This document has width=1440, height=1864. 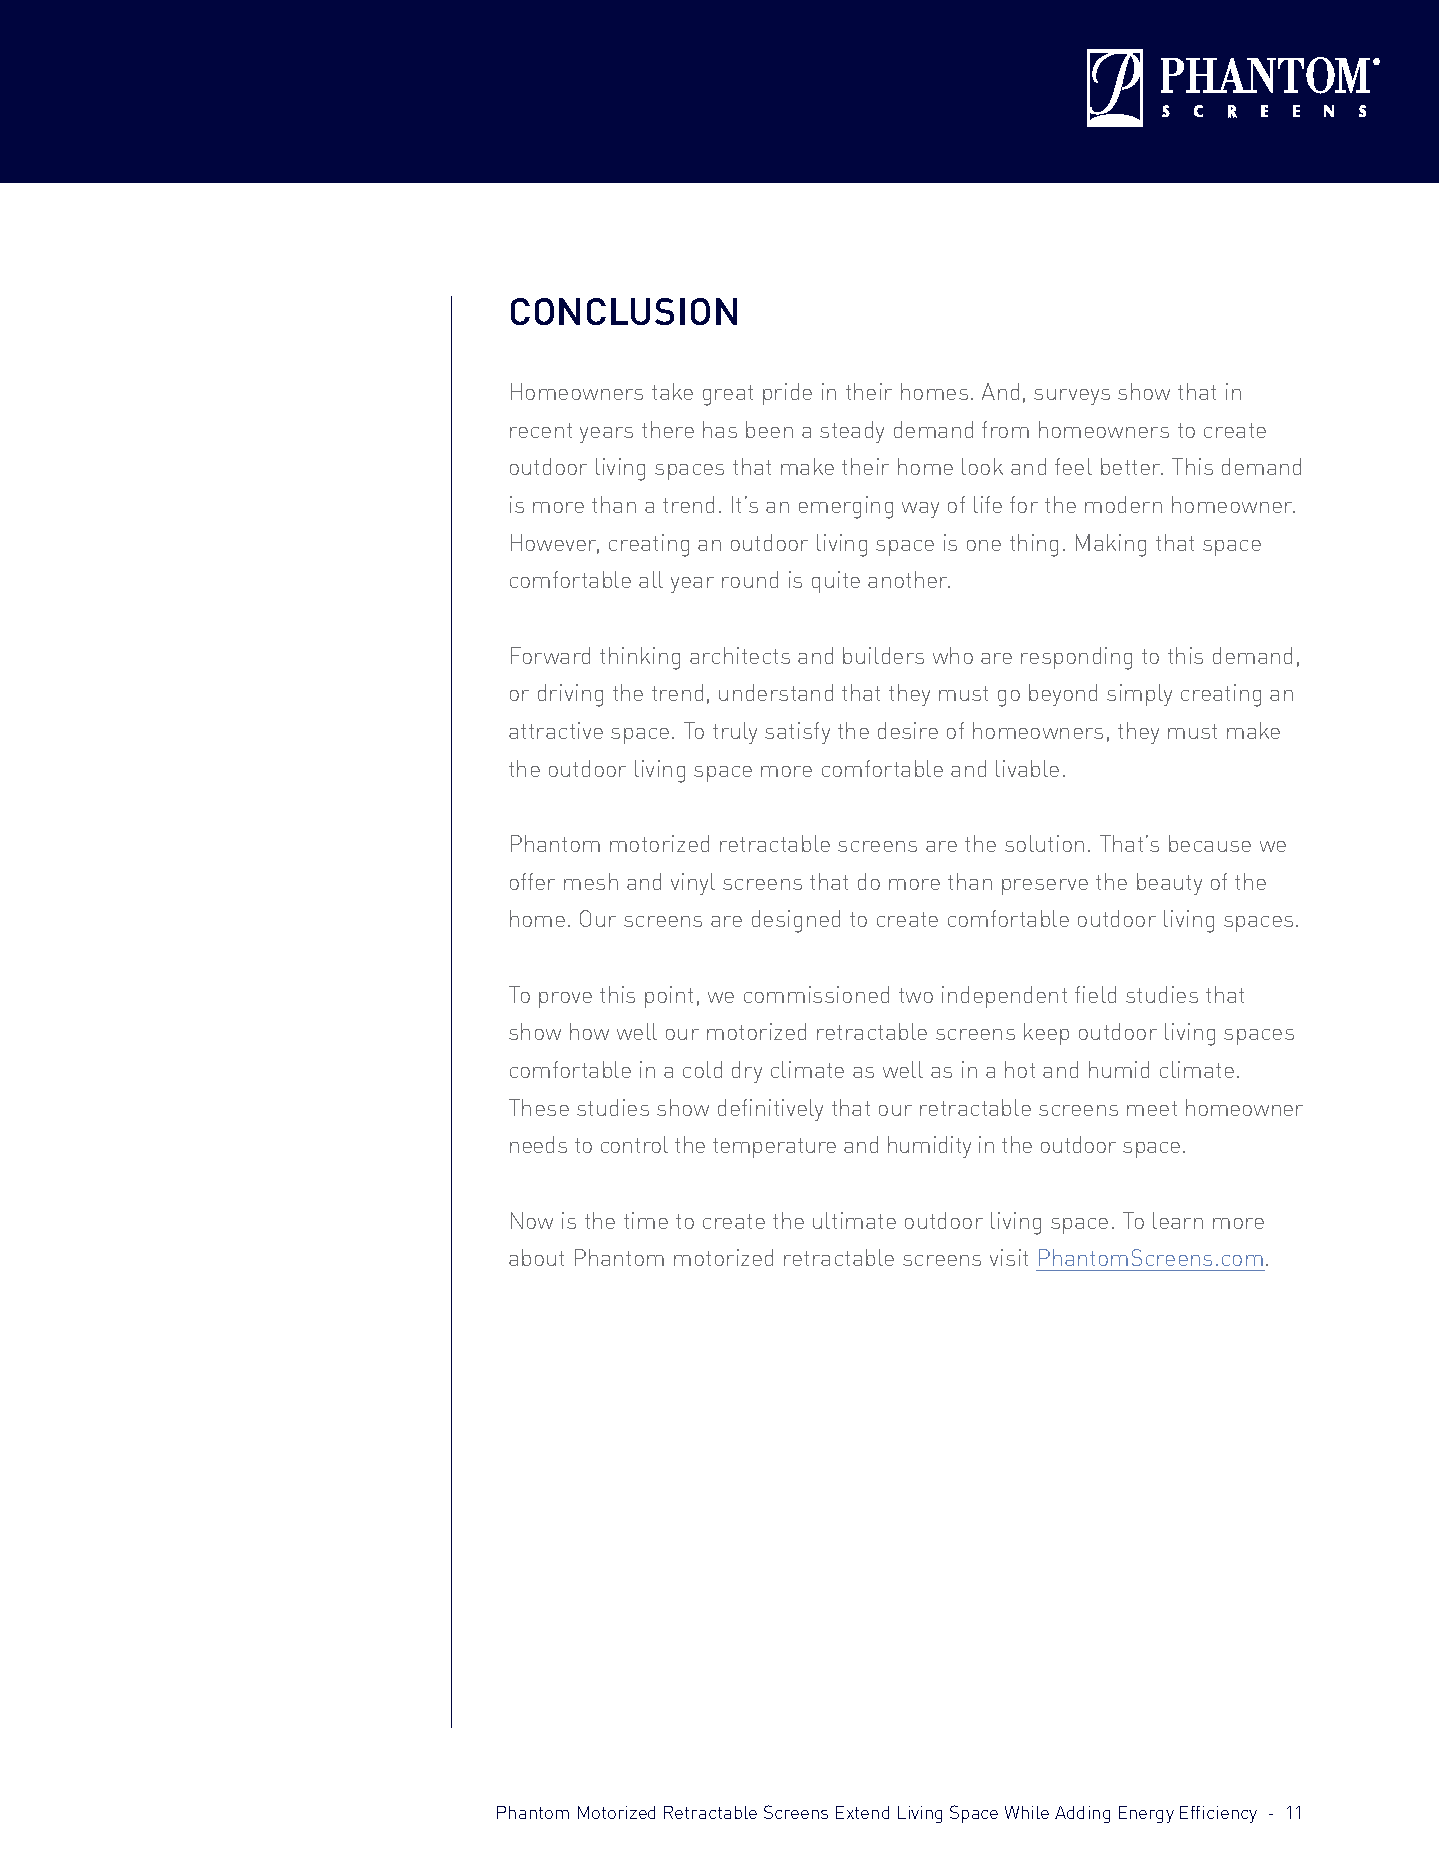 I want to click on While, so click(x=1027, y=1812).
